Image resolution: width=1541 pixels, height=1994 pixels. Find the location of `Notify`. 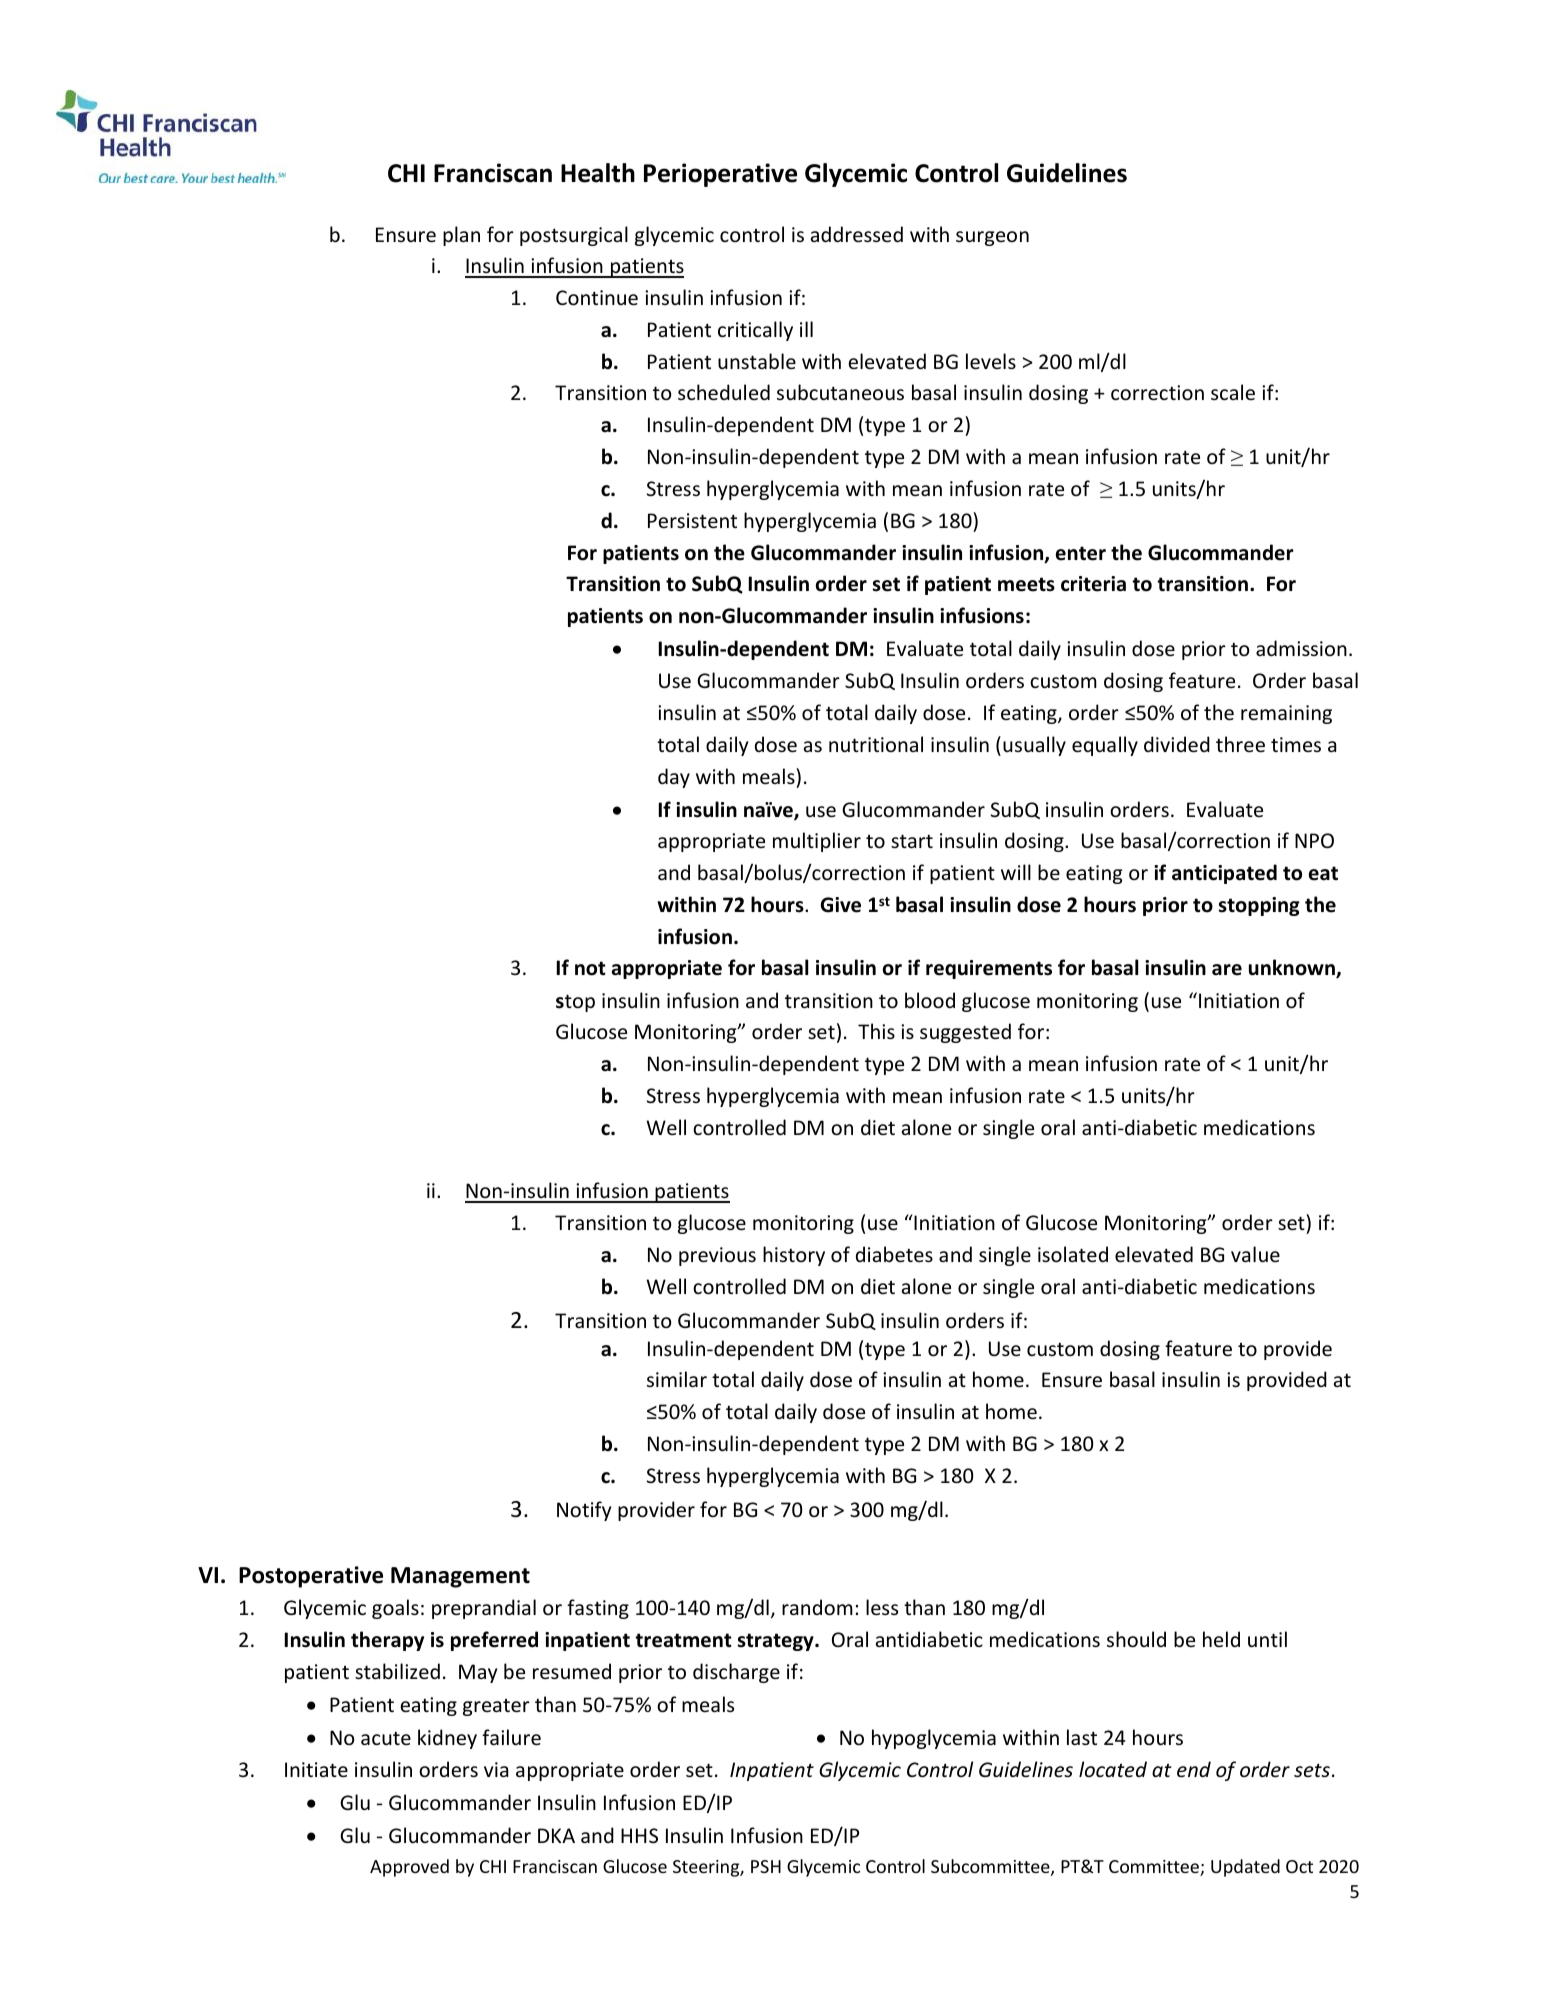

Notify is located at coordinates (584, 1511).
